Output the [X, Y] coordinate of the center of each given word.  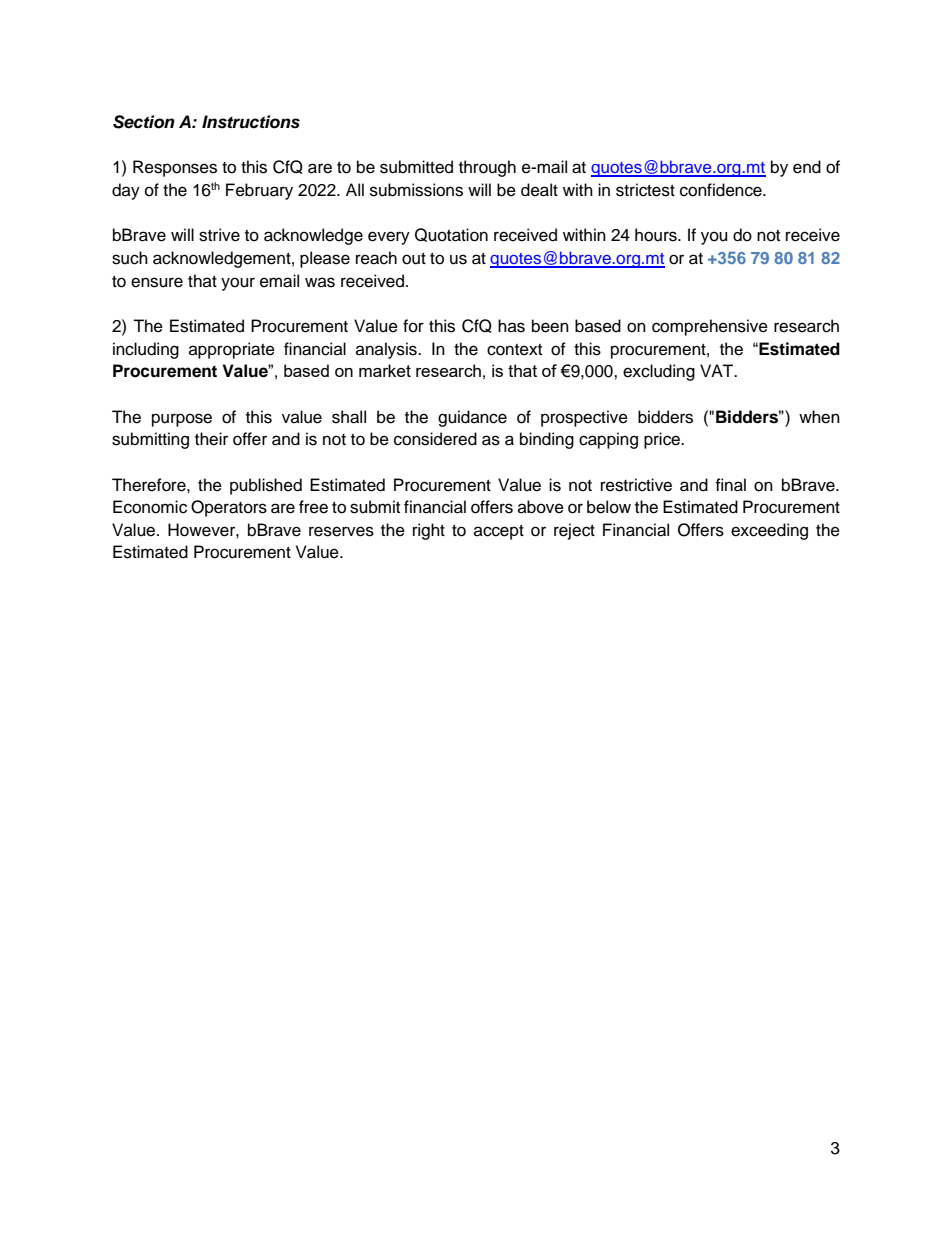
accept [499, 532]
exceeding [769, 531]
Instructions [251, 122]
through [487, 168]
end [807, 167]
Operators [229, 508]
